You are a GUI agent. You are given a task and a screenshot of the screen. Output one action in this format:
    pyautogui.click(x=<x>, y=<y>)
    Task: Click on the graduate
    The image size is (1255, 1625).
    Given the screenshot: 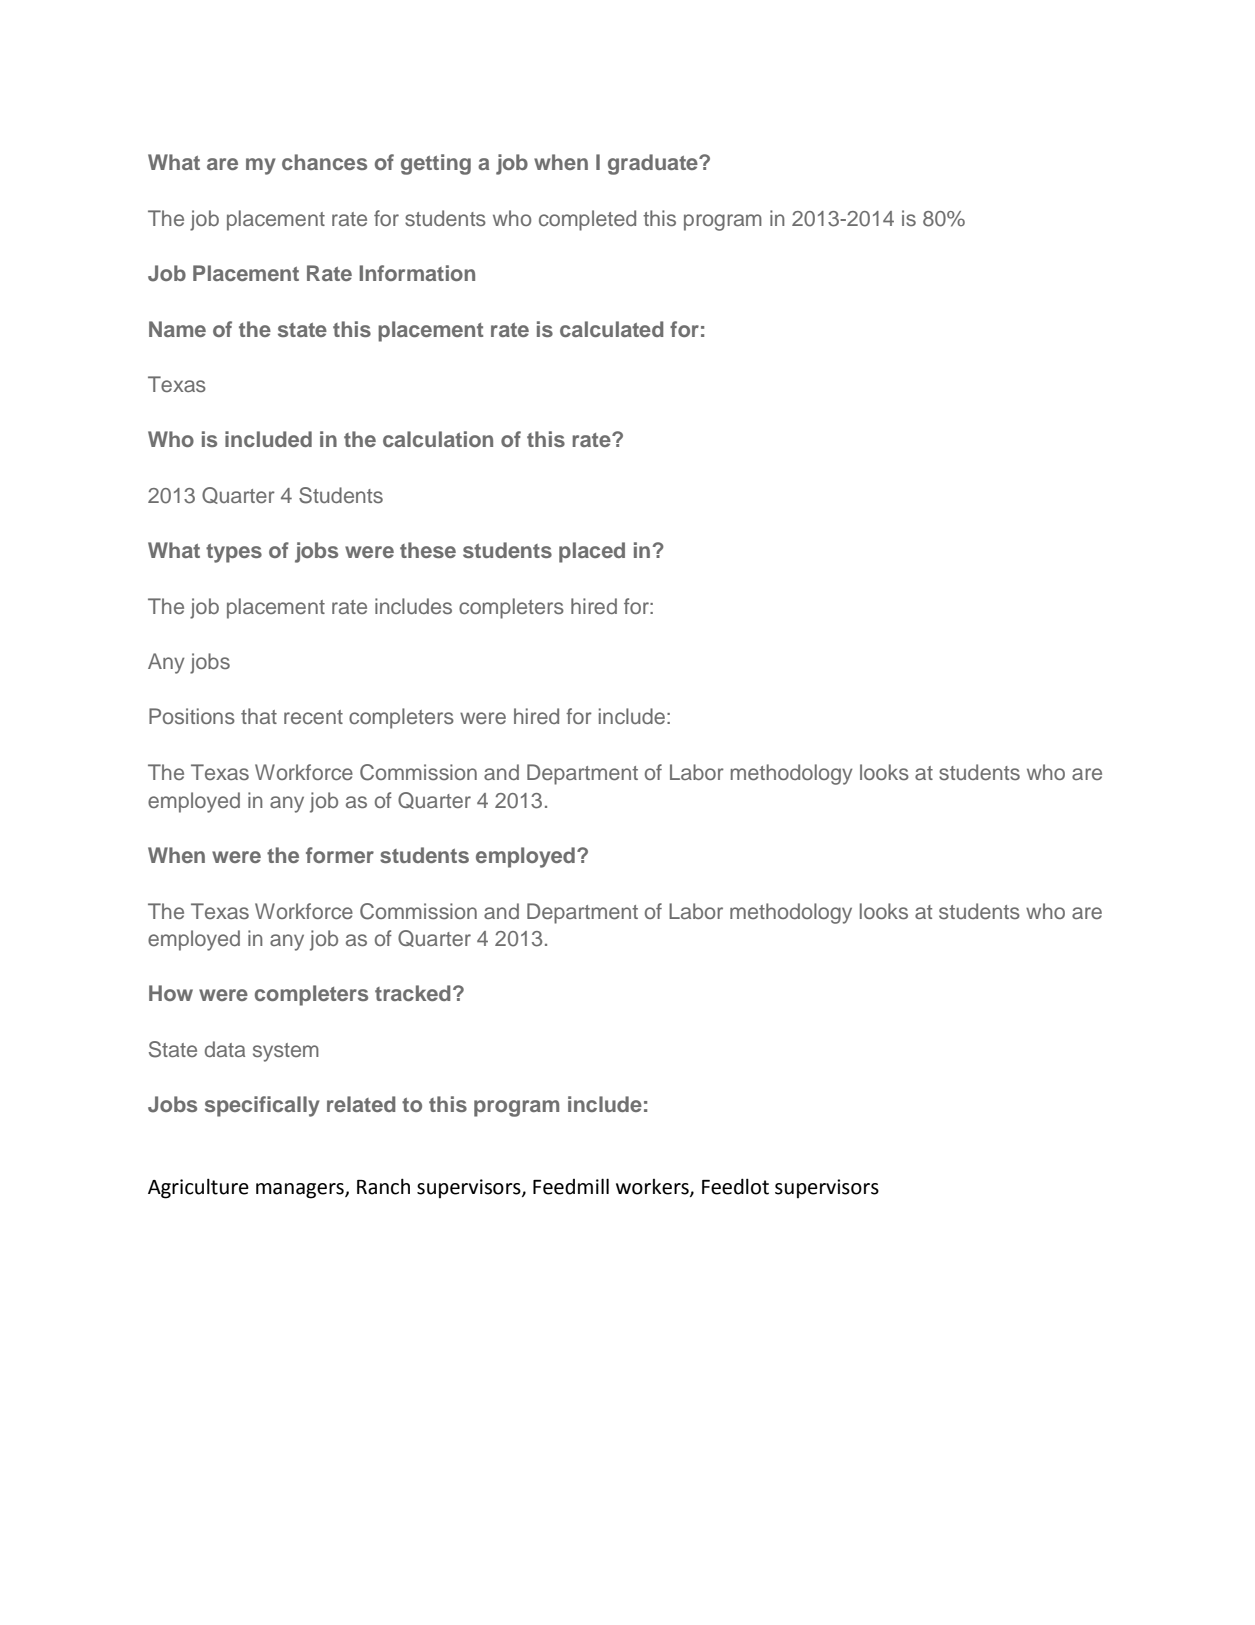 What is the action you would take?
    pyautogui.click(x=654, y=164)
